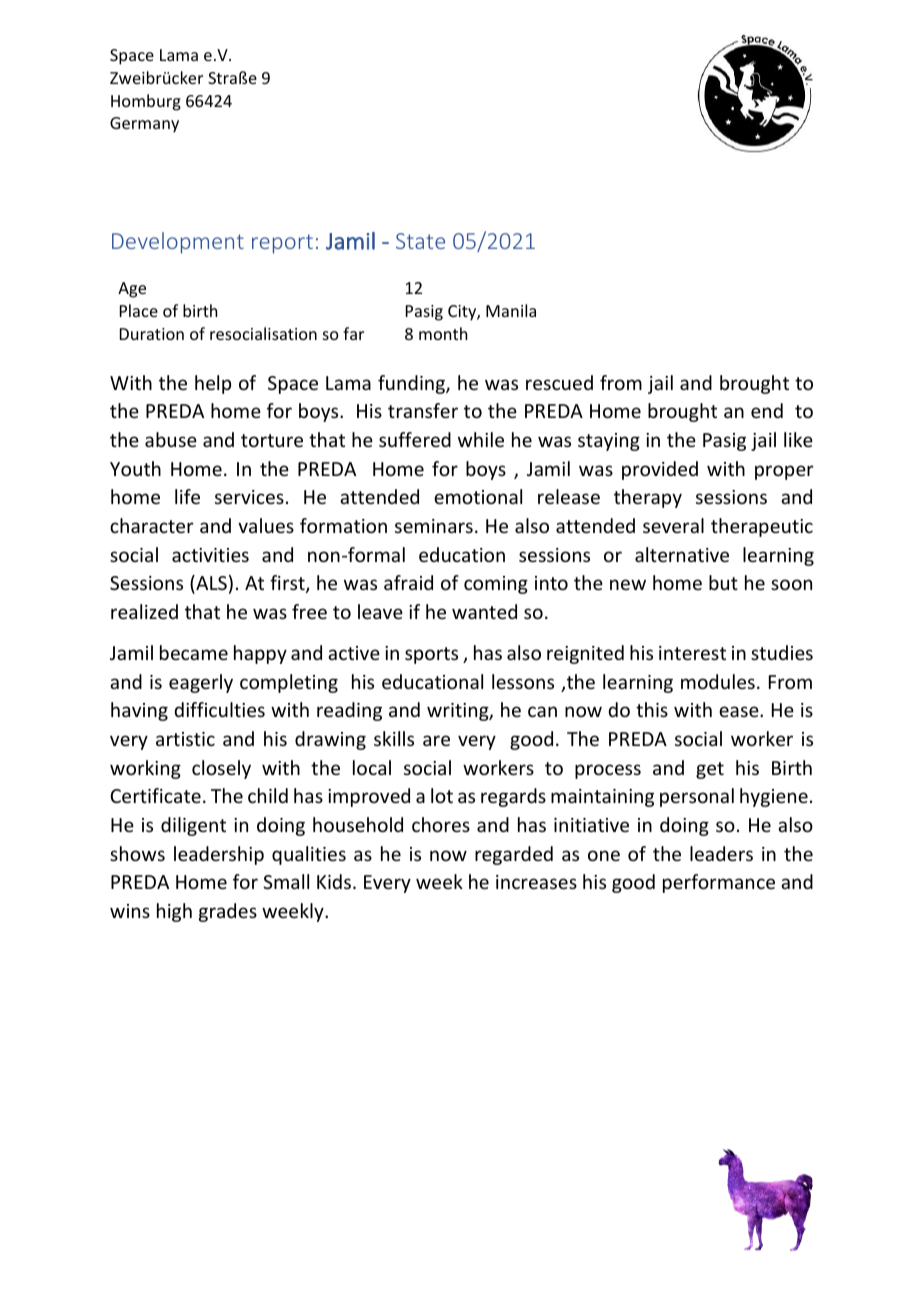  What do you see at coordinates (420, 241) in the page?
I see `State` at bounding box center [420, 241].
